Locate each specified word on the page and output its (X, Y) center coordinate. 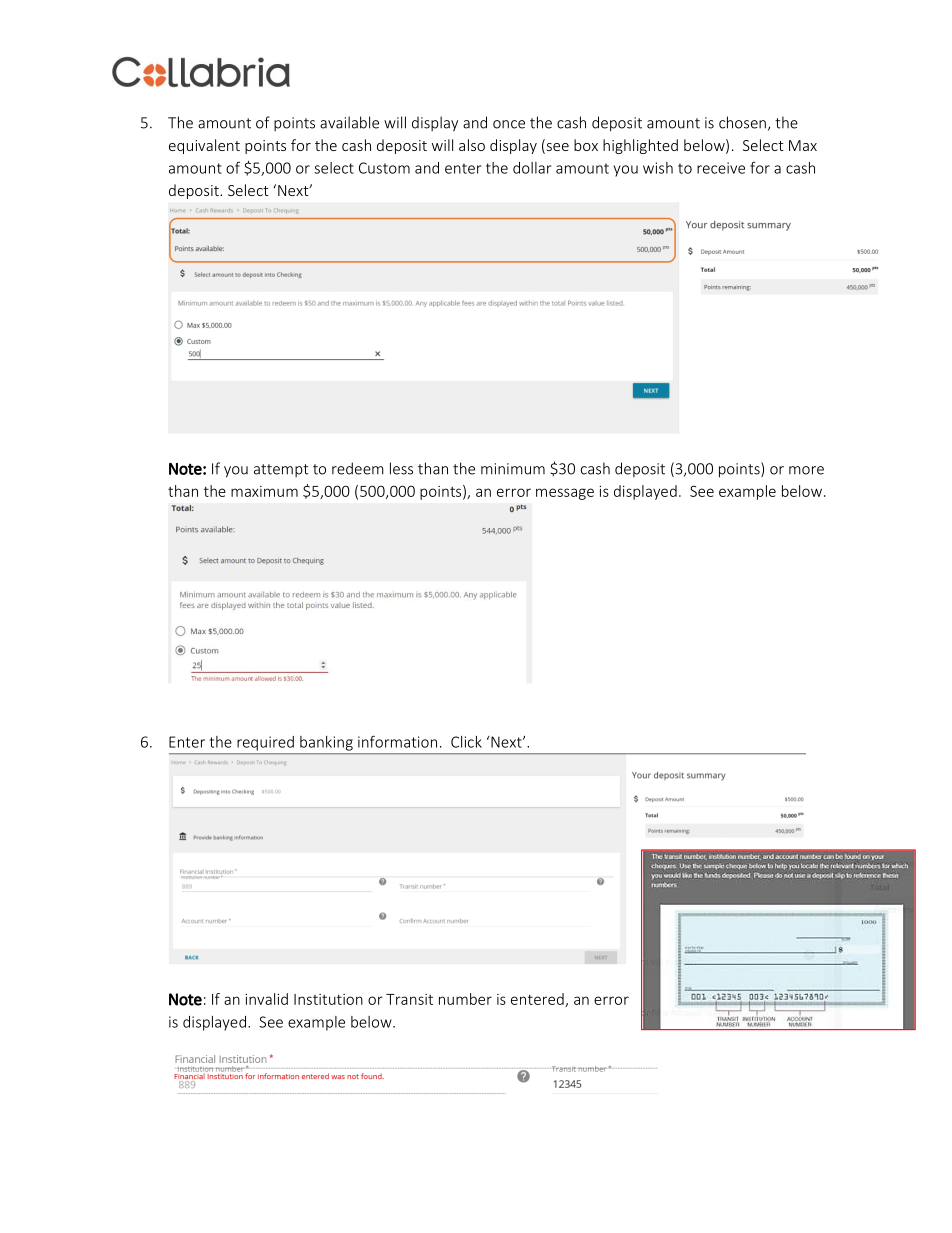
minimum (513, 469)
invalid (266, 999)
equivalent (204, 146)
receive (721, 168)
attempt (281, 470)
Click (466, 742)
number (465, 999)
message (565, 494)
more (806, 470)
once (509, 124)
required (265, 743)
